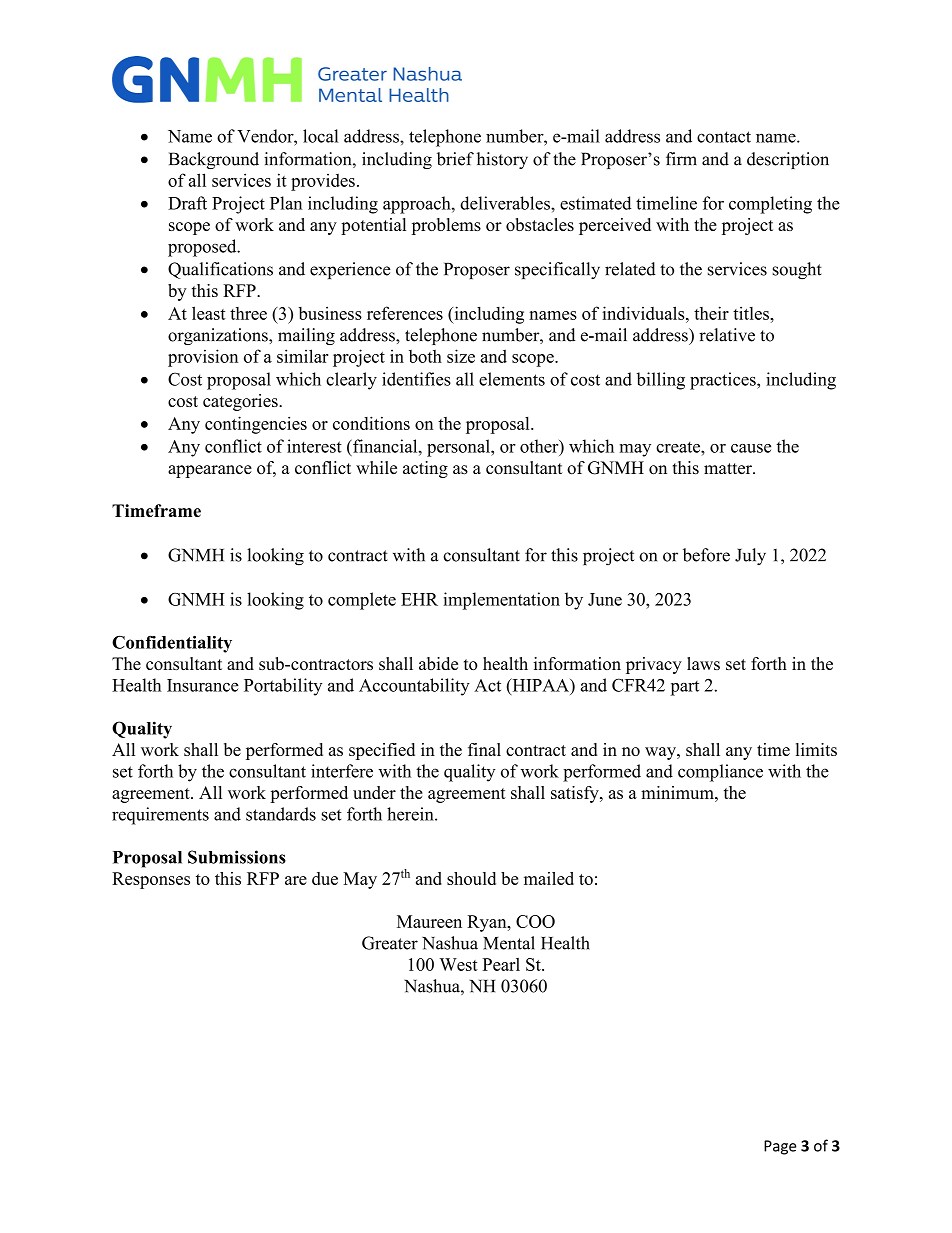  Describe the element at coordinates (501, 964) in the image. I see `Pearl` at that location.
